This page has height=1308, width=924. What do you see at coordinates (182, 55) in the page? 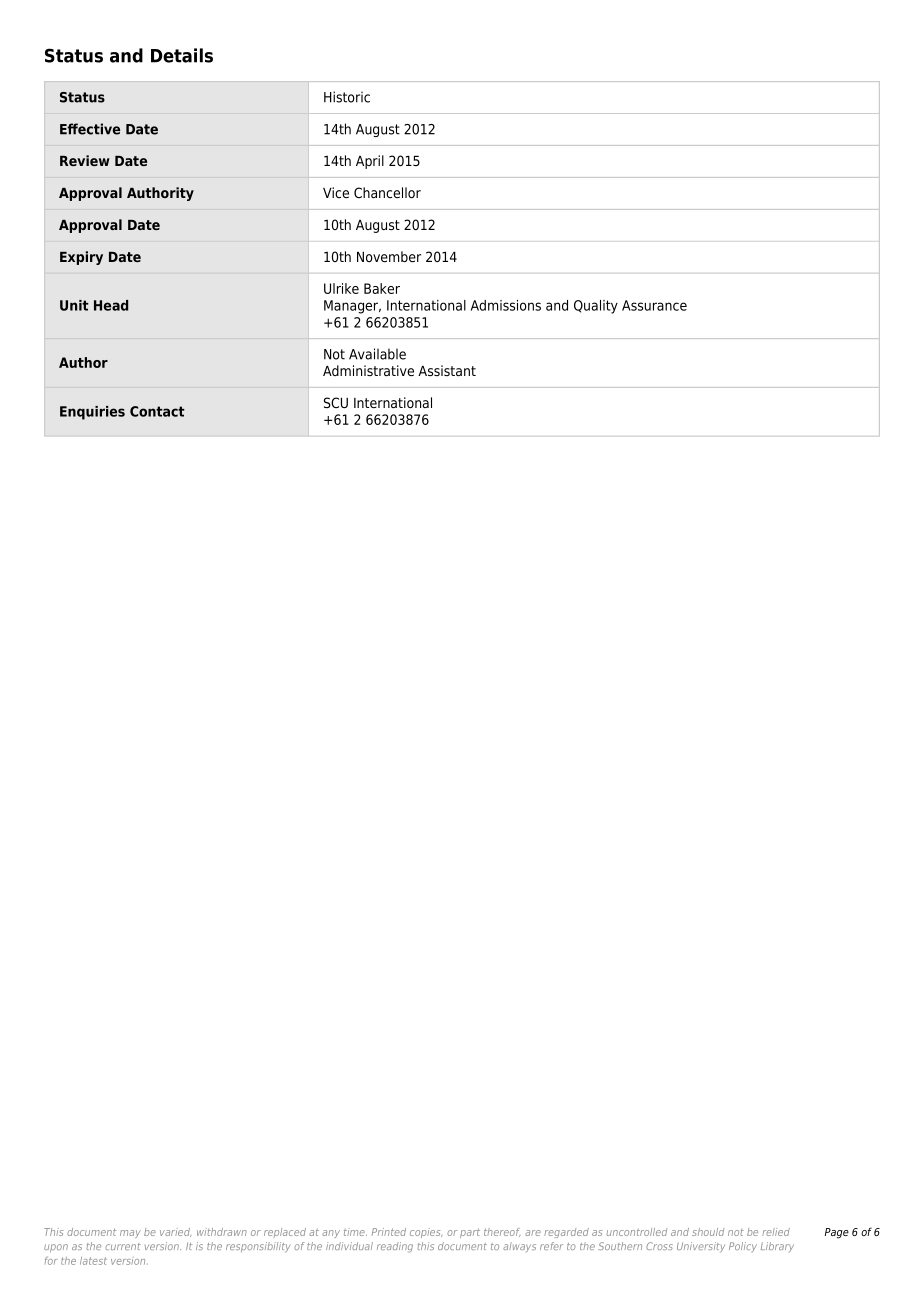
I see `Details` at bounding box center [182, 55].
